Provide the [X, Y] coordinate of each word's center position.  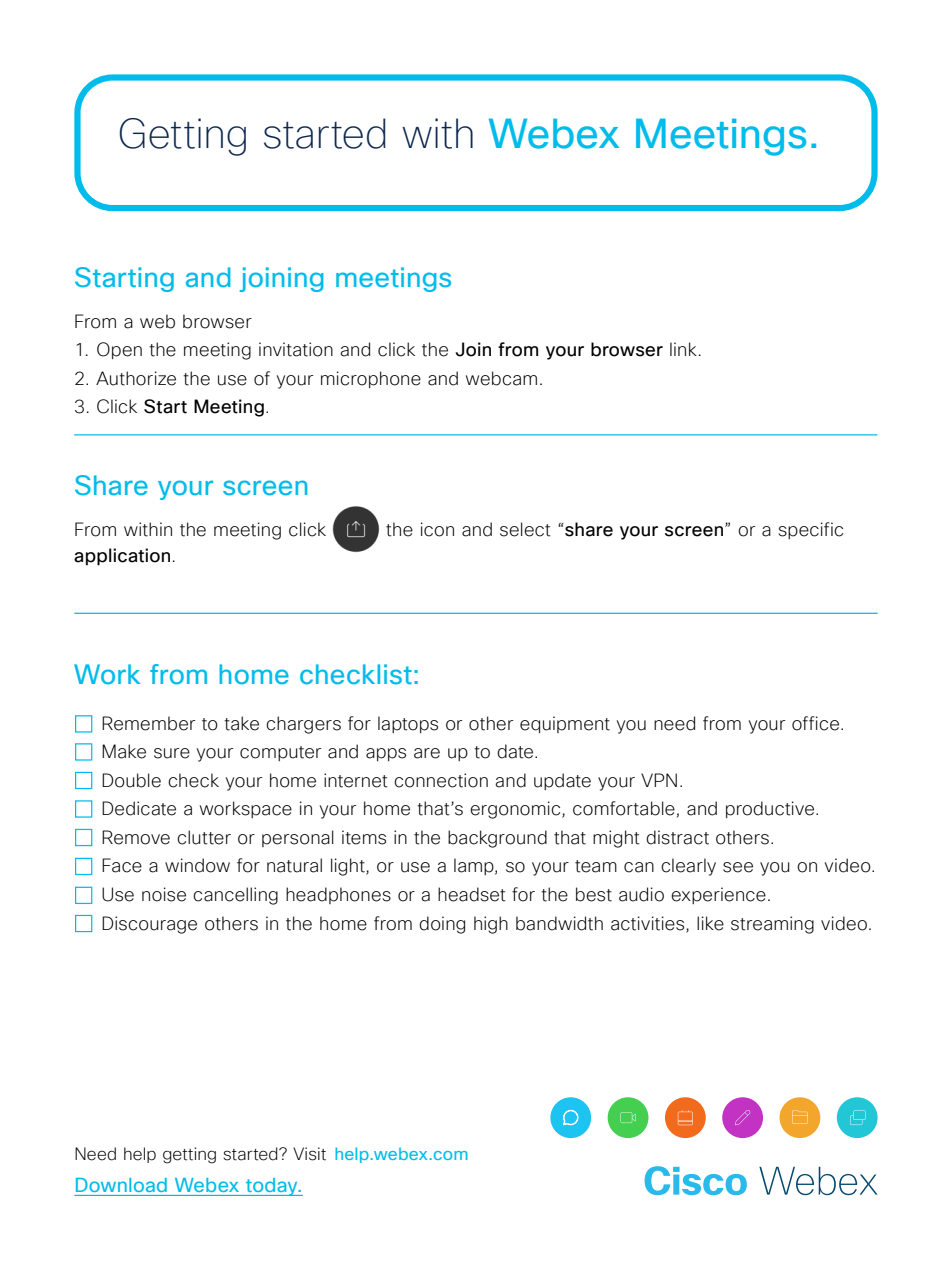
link [683, 349]
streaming [772, 925]
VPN [659, 780]
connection [441, 780]
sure [172, 753]
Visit [309, 1154]
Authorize [136, 378]
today [272, 1187]
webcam [501, 378]
